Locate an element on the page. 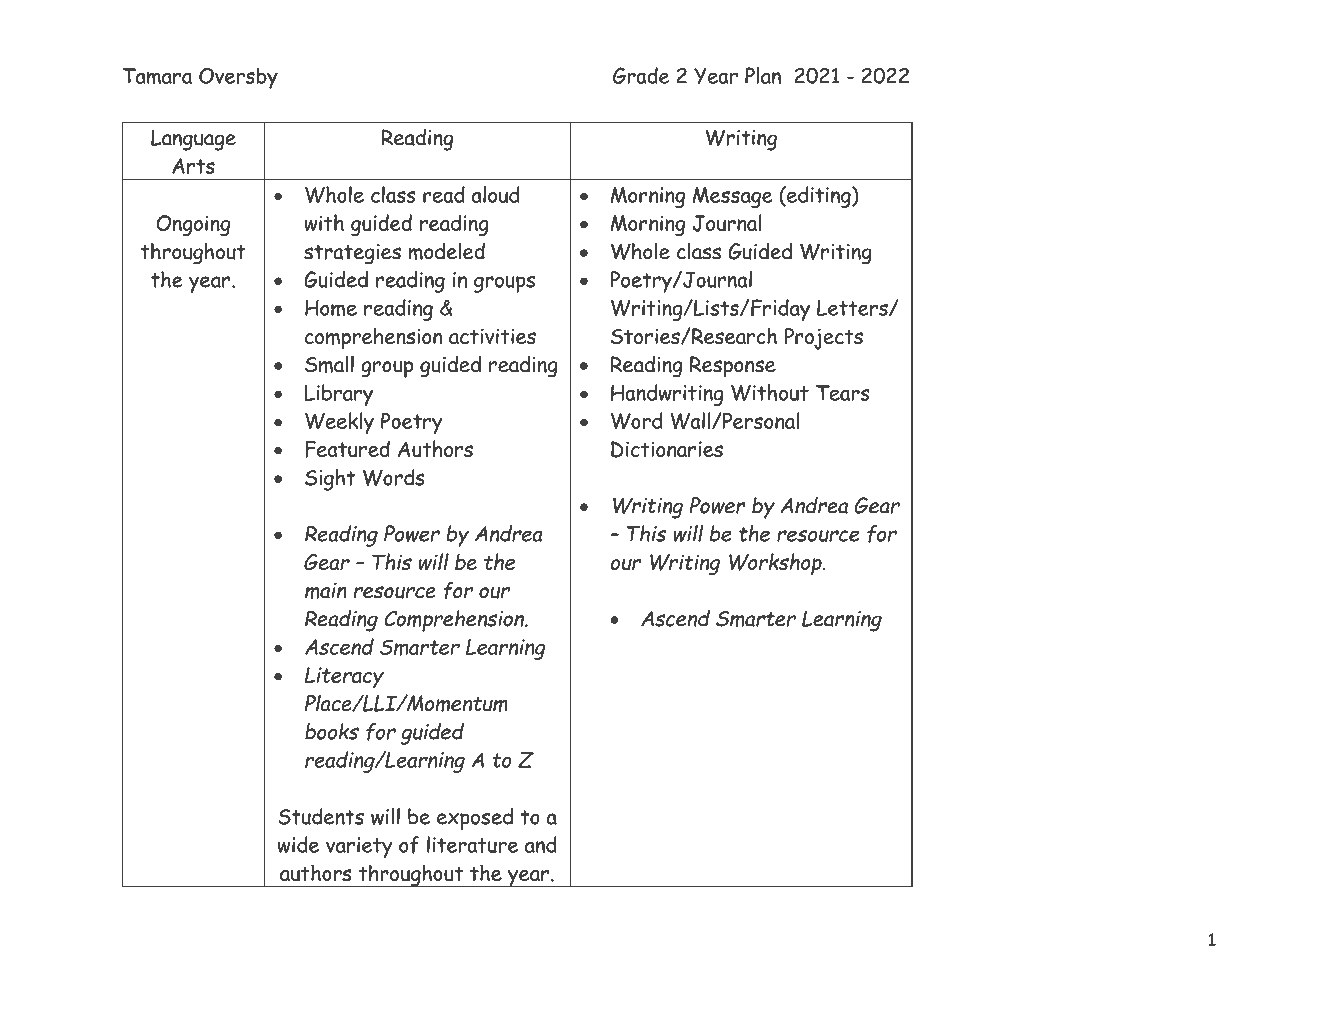  Language is located at coordinates (193, 140).
